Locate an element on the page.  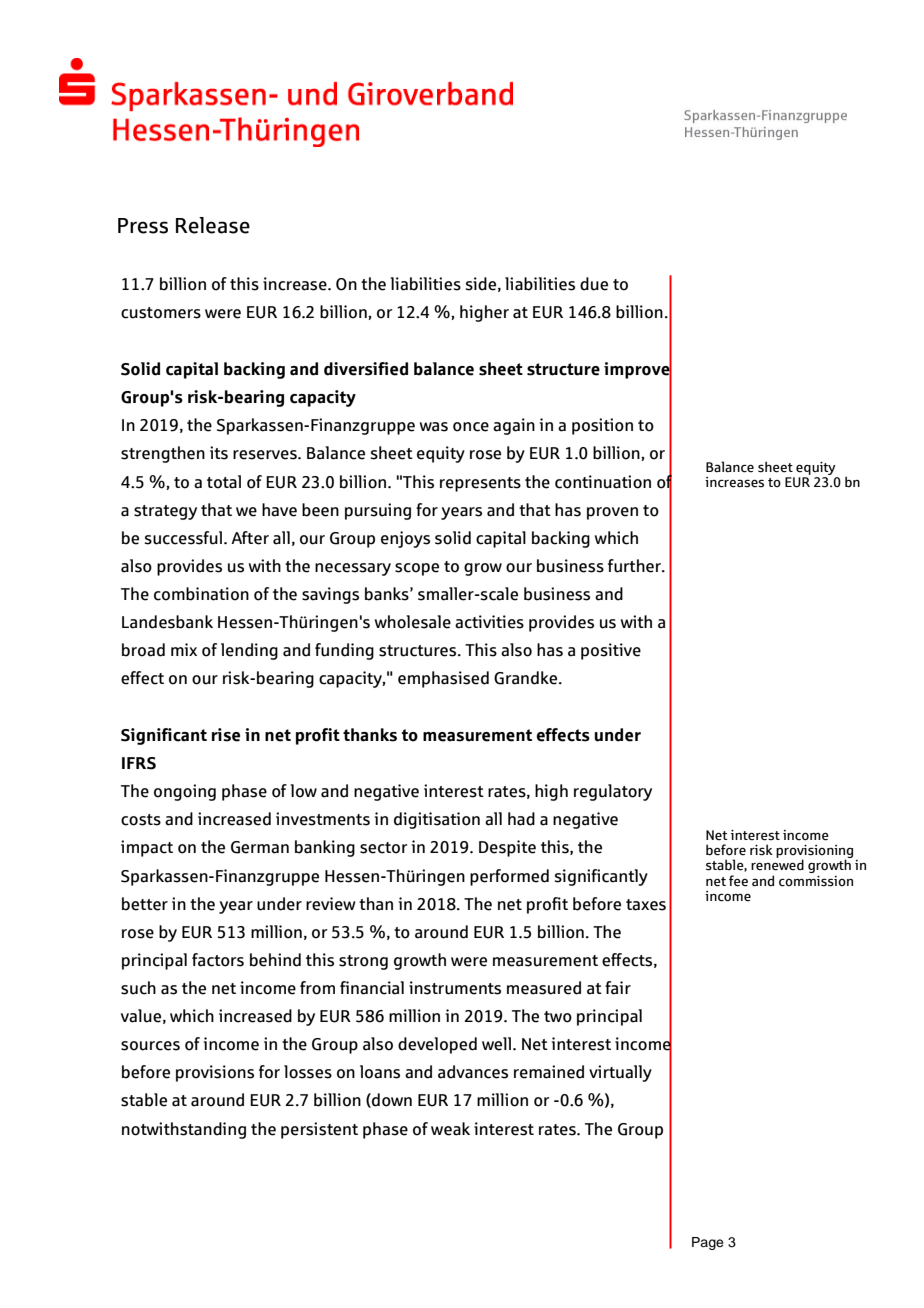
German is located at coordinates (260, 847).
